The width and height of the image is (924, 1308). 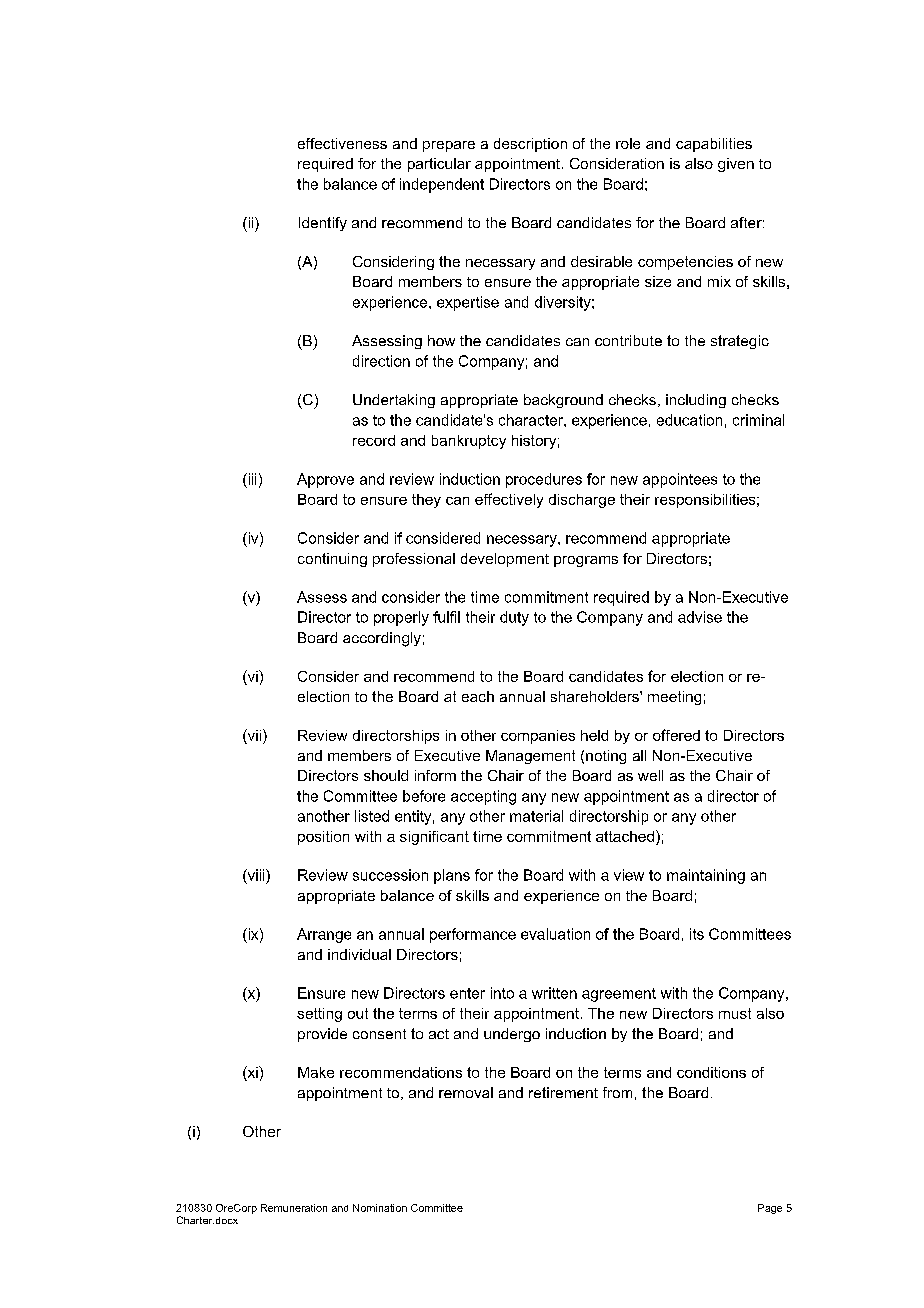 I want to click on description, so click(x=530, y=145).
